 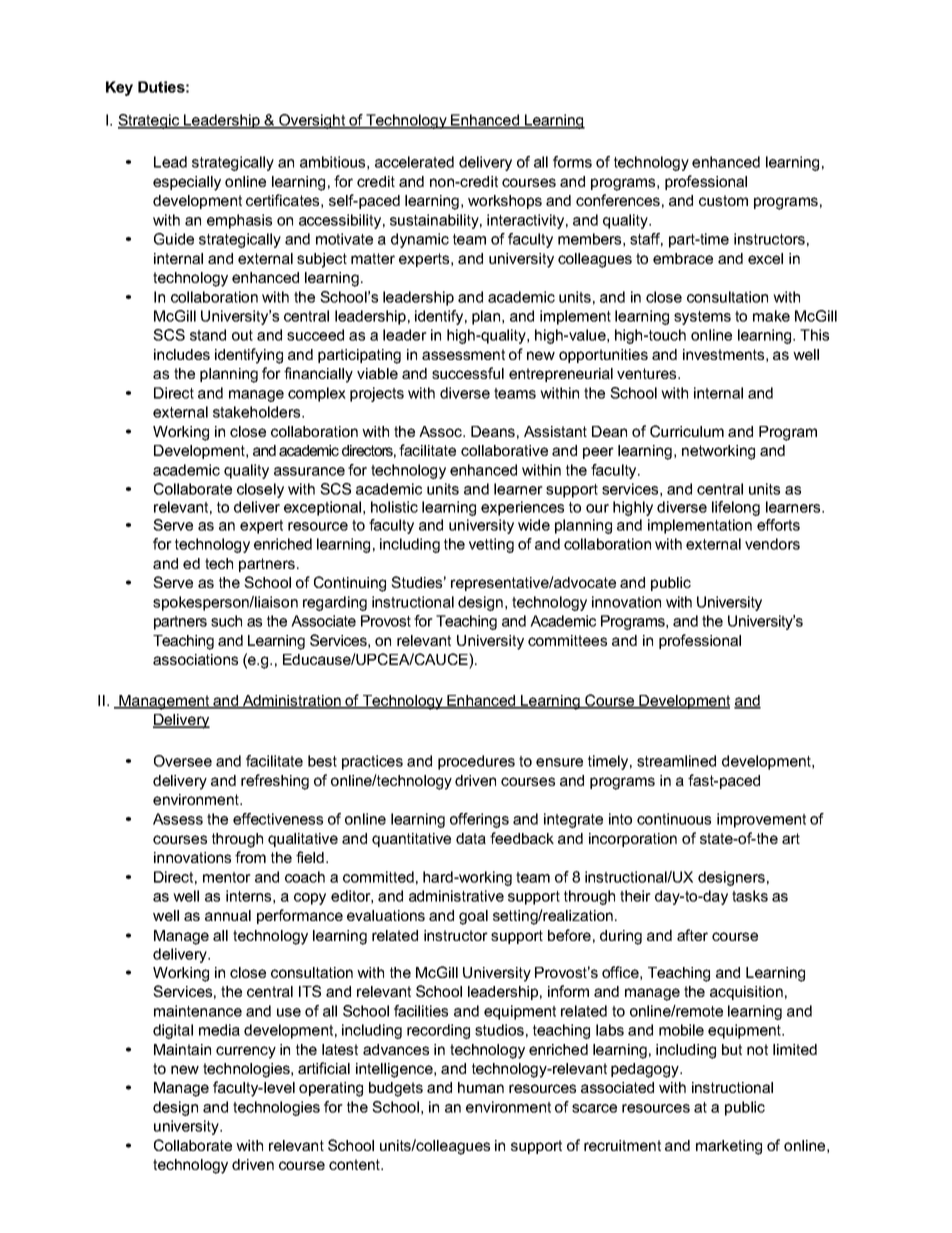 I want to click on successful, so click(x=468, y=373).
